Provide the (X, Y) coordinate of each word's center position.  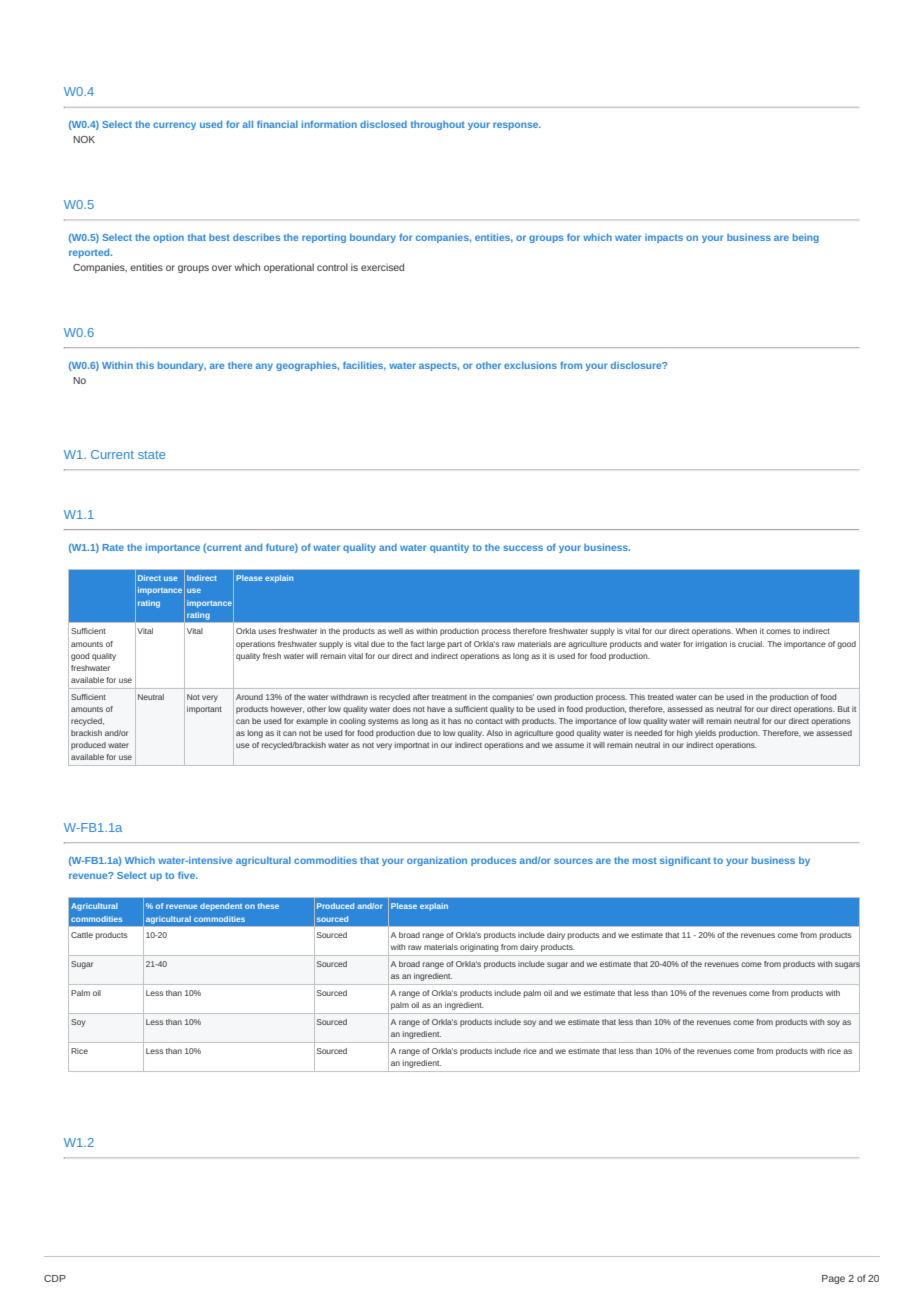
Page (833, 1279)
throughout (438, 125)
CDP (55, 1278)
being (806, 238)
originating (479, 948)
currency (174, 126)
